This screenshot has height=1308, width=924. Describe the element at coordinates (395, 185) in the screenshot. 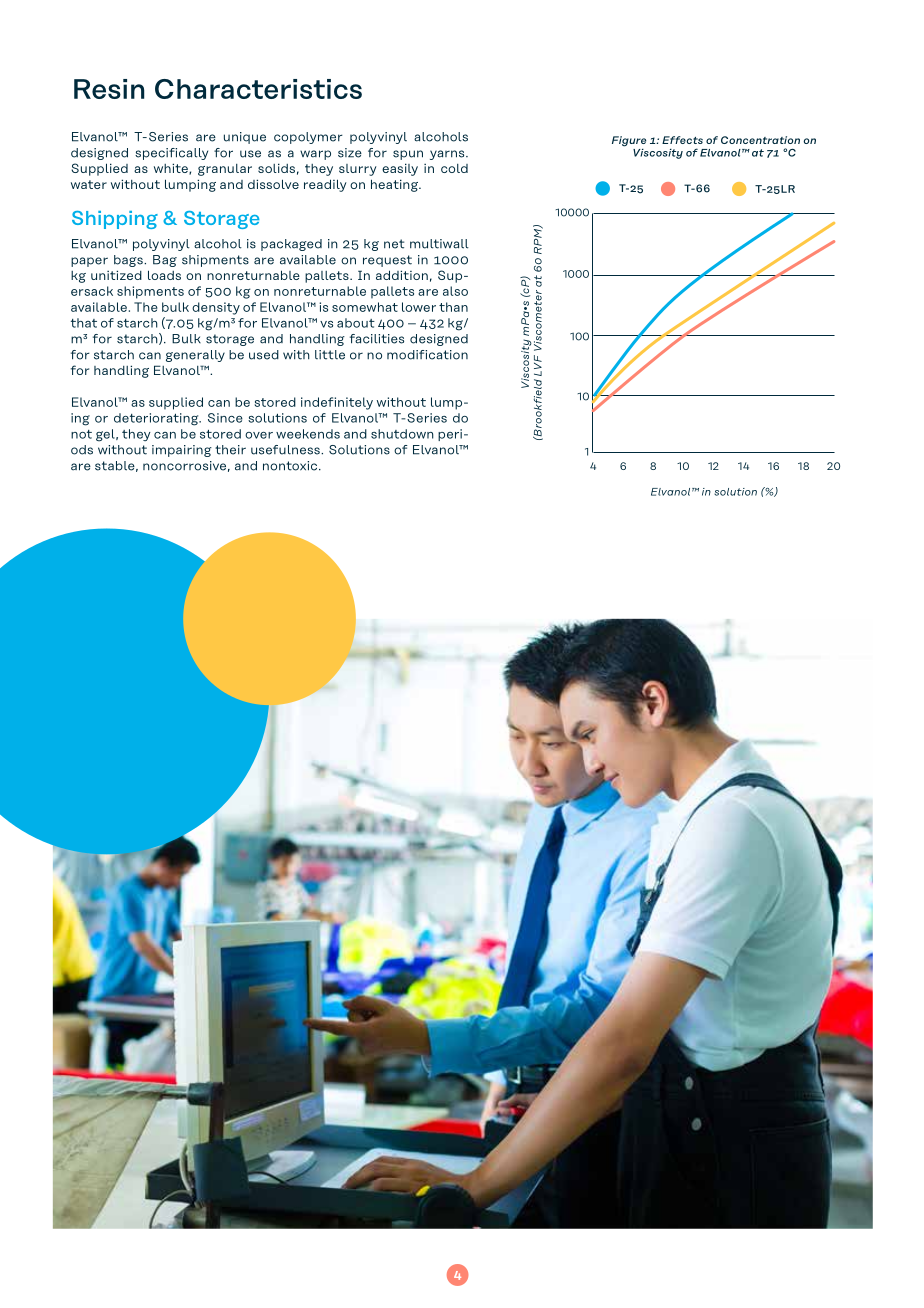

I see `heating` at that location.
